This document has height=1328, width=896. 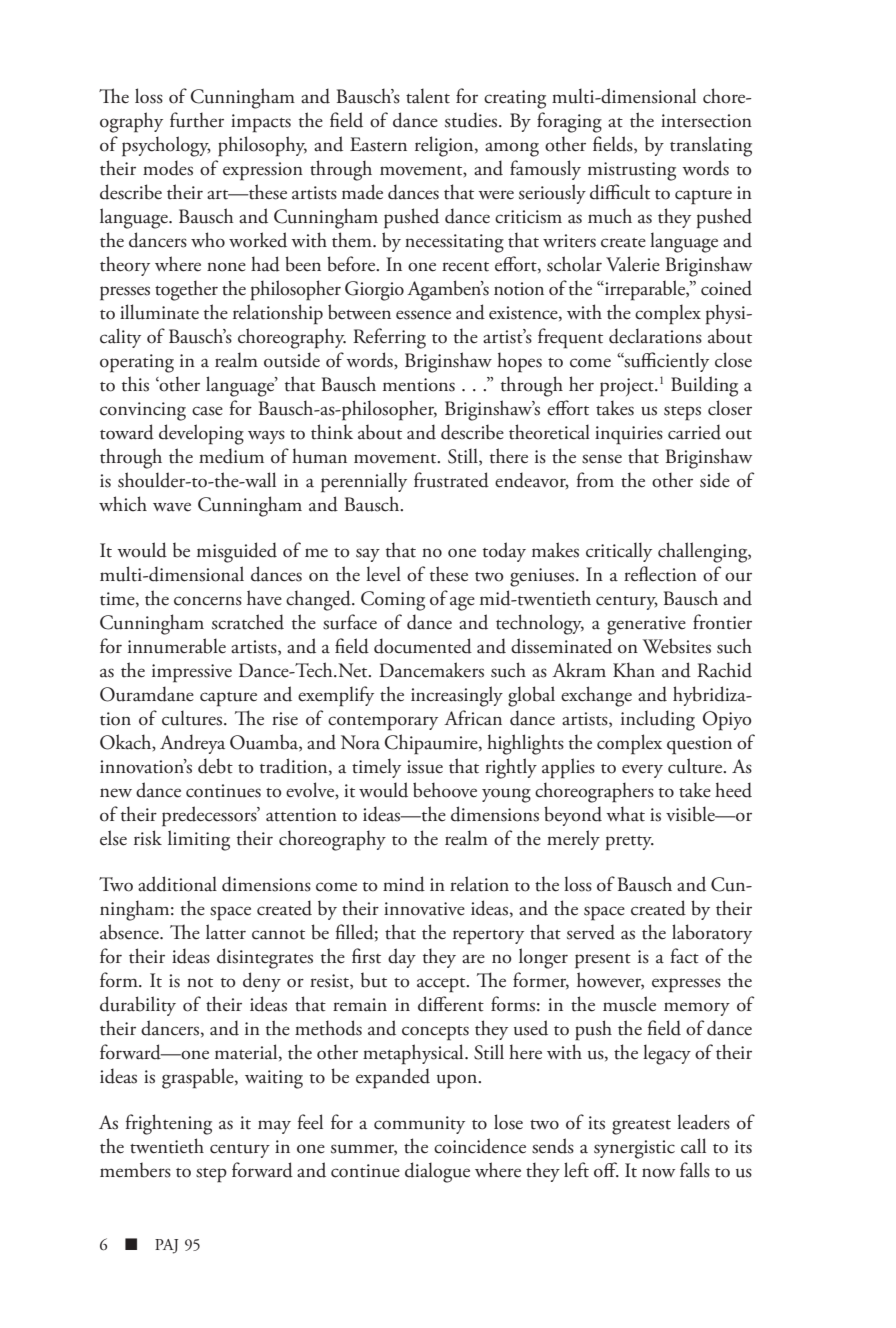 I want to click on frustrated, so click(x=451, y=480).
